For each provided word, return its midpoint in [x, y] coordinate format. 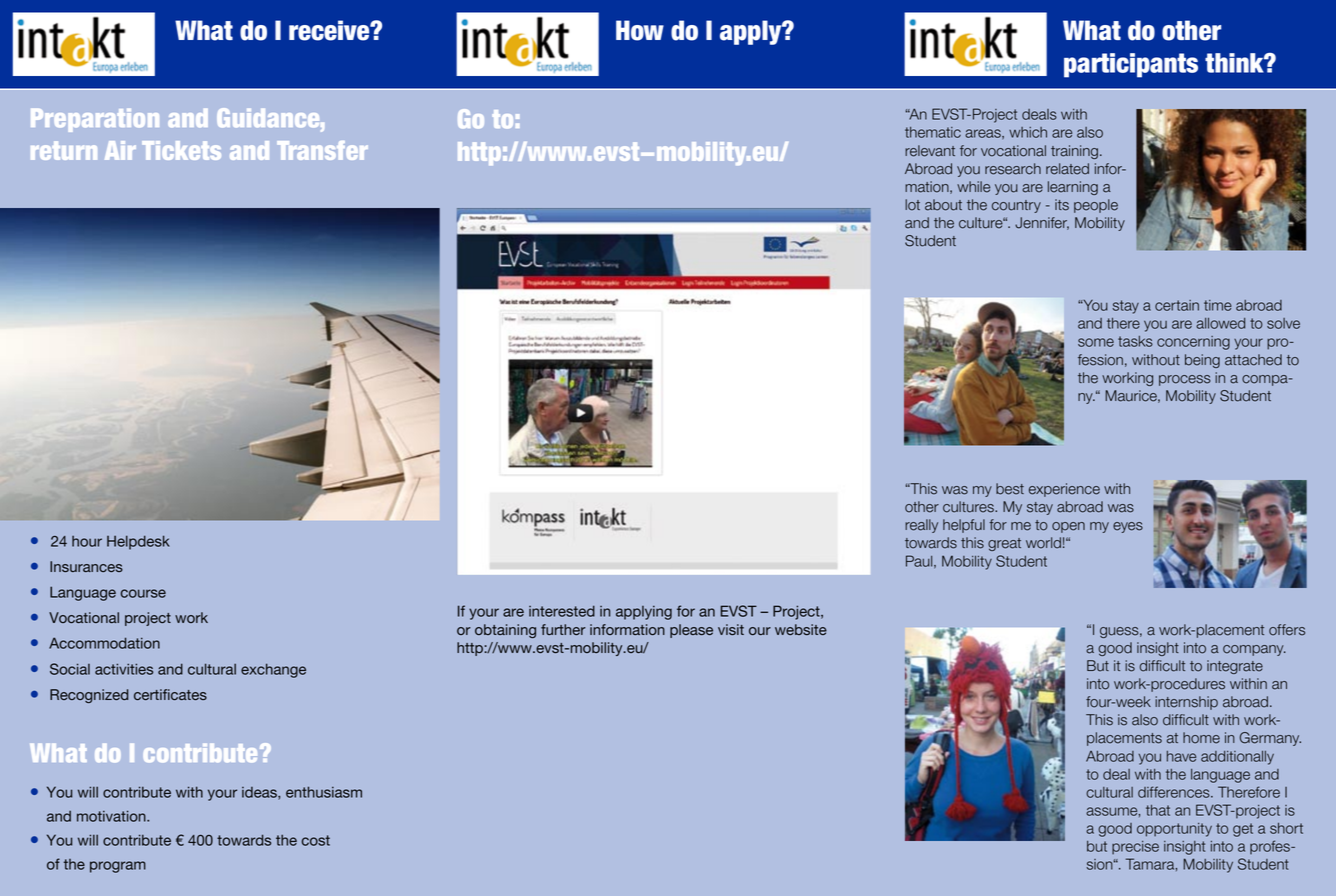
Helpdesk [138, 542]
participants [1131, 65]
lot [912, 205]
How [640, 30]
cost [316, 840]
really [921, 526]
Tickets [181, 150]
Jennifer [1042, 223]
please [691, 631]
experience [1064, 490]
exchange [273, 670]
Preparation [95, 120]
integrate [1235, 667]
